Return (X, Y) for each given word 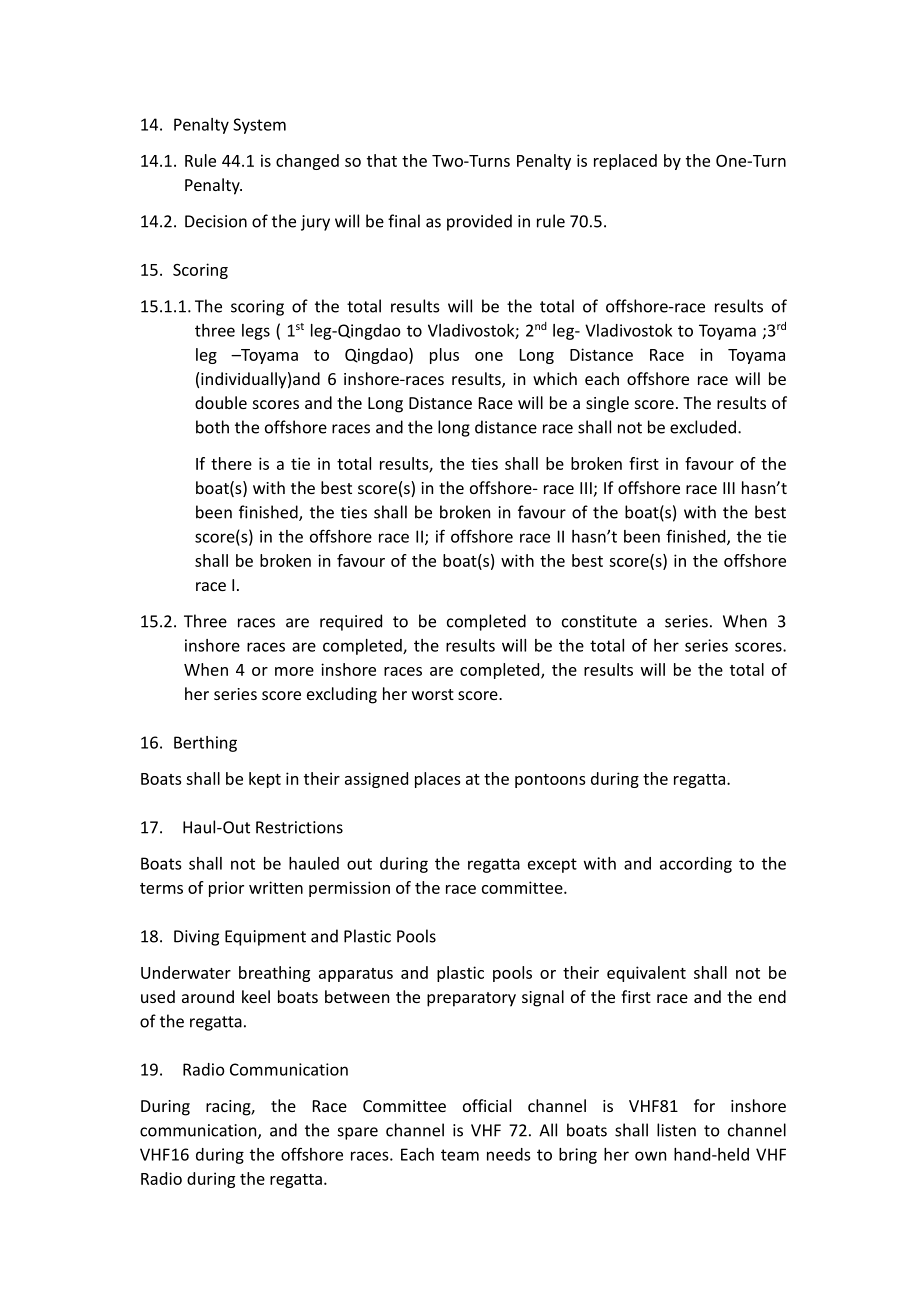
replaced (625, 162)
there (231, 463)
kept (265, 780)
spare (358, 1133)
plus (444, 356)
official (487, 1105)
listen (676, 1130)
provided (479, 222)
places (438, 780)
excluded (703, 427)
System (259, 126)
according (696, 865)
